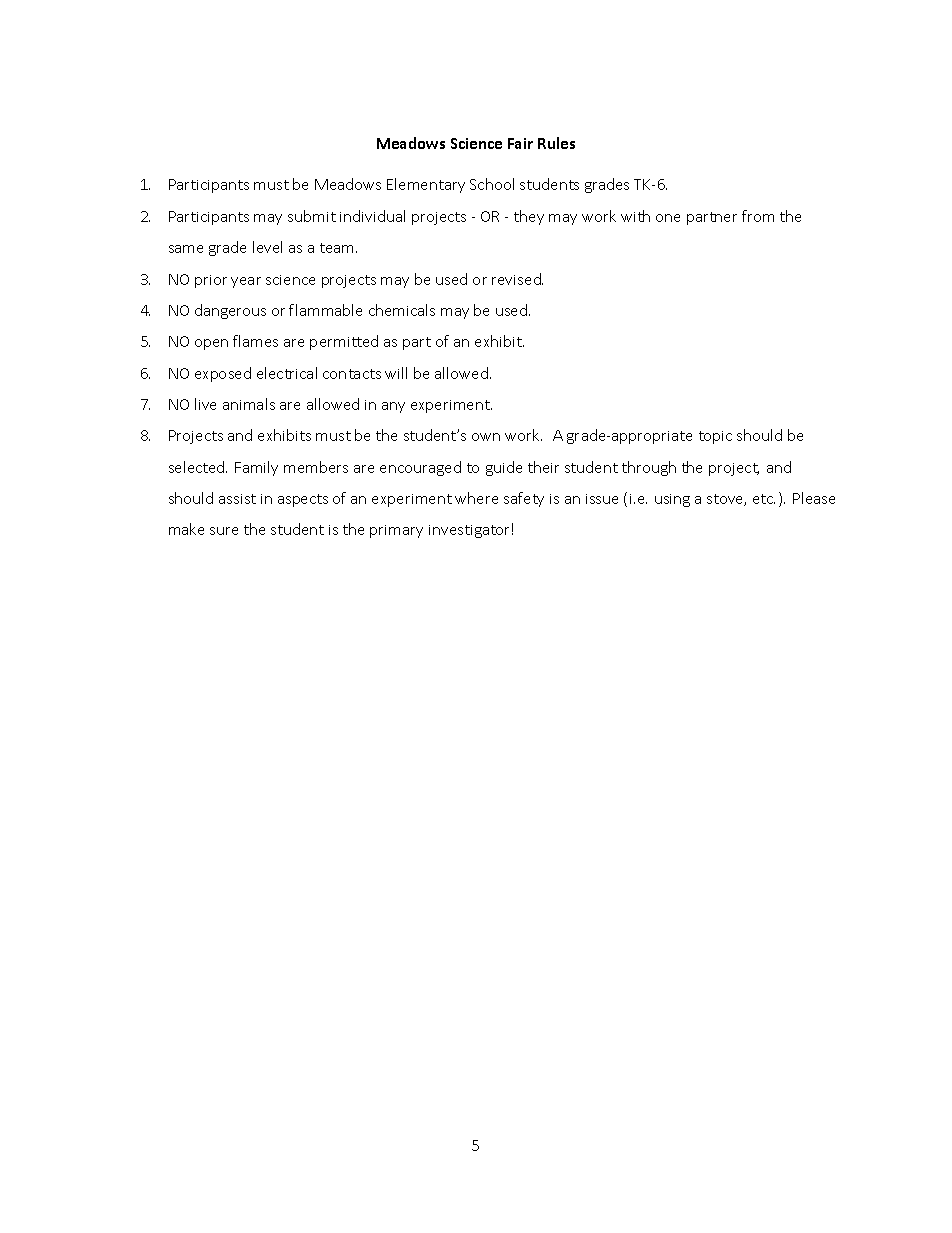  Describe the element at coordinates (396, 373) in the document. I see `will` at that location.
